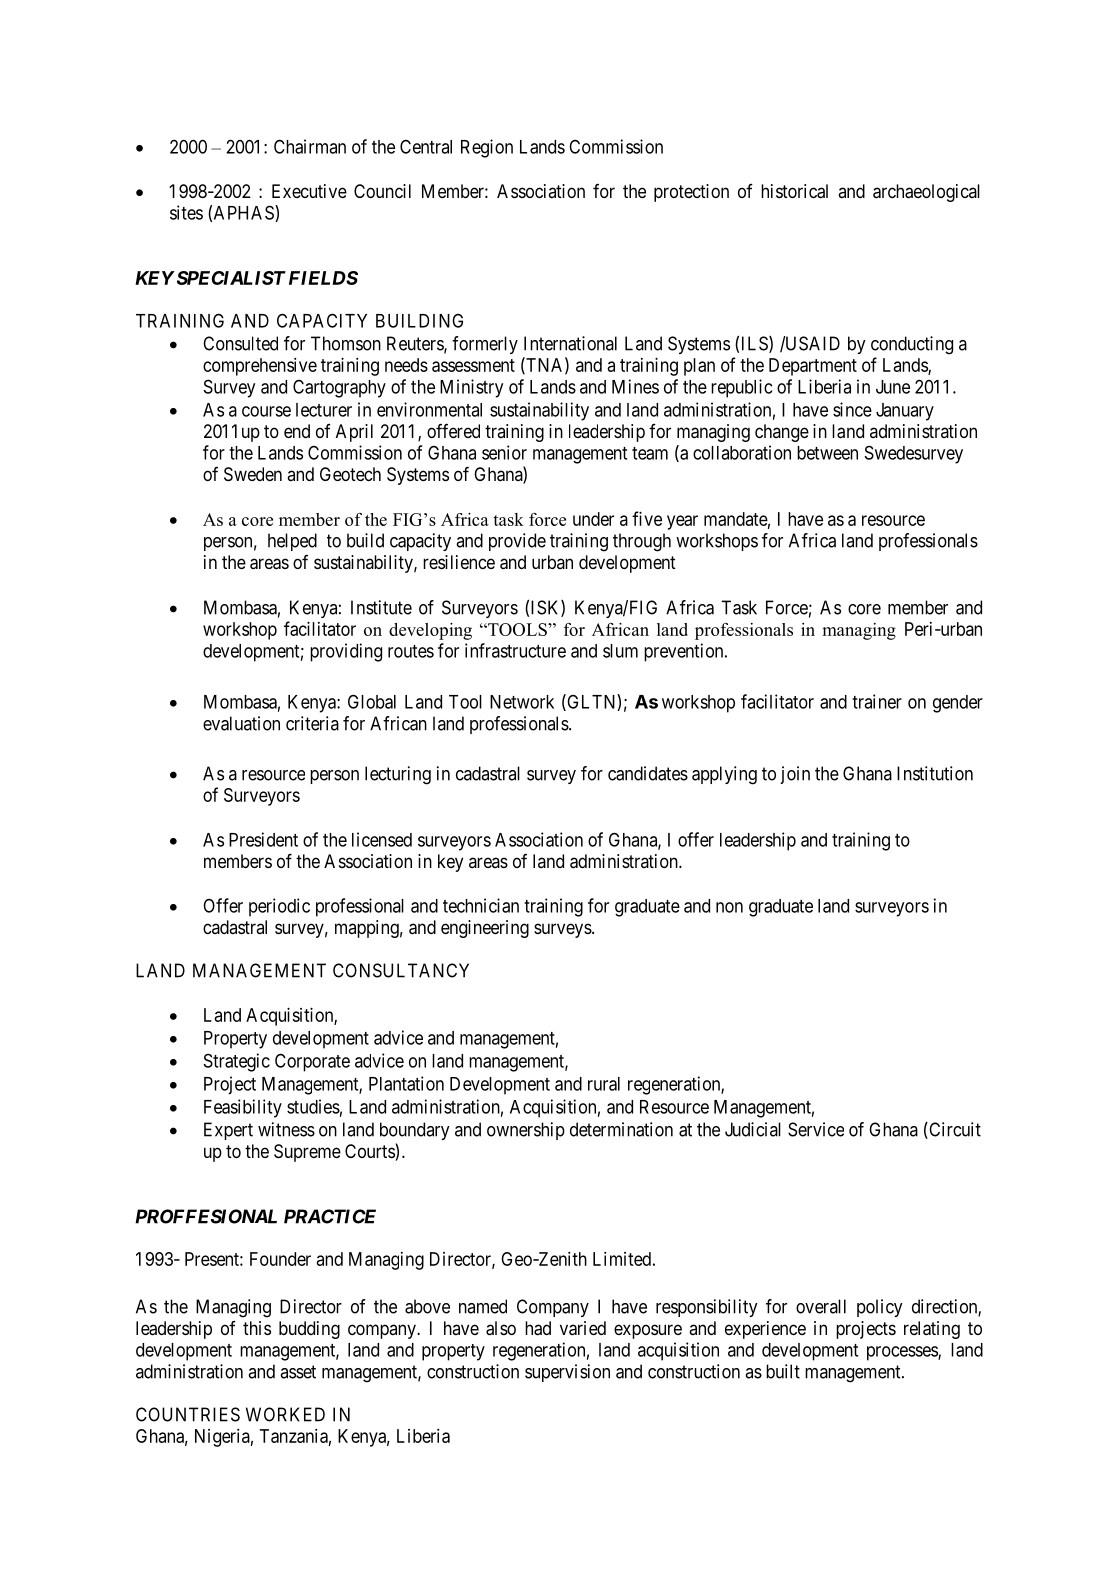 The image size is (1118, 1580). Describe the element at coordinates (487, 148) in the image. I see `Region` at that location.
